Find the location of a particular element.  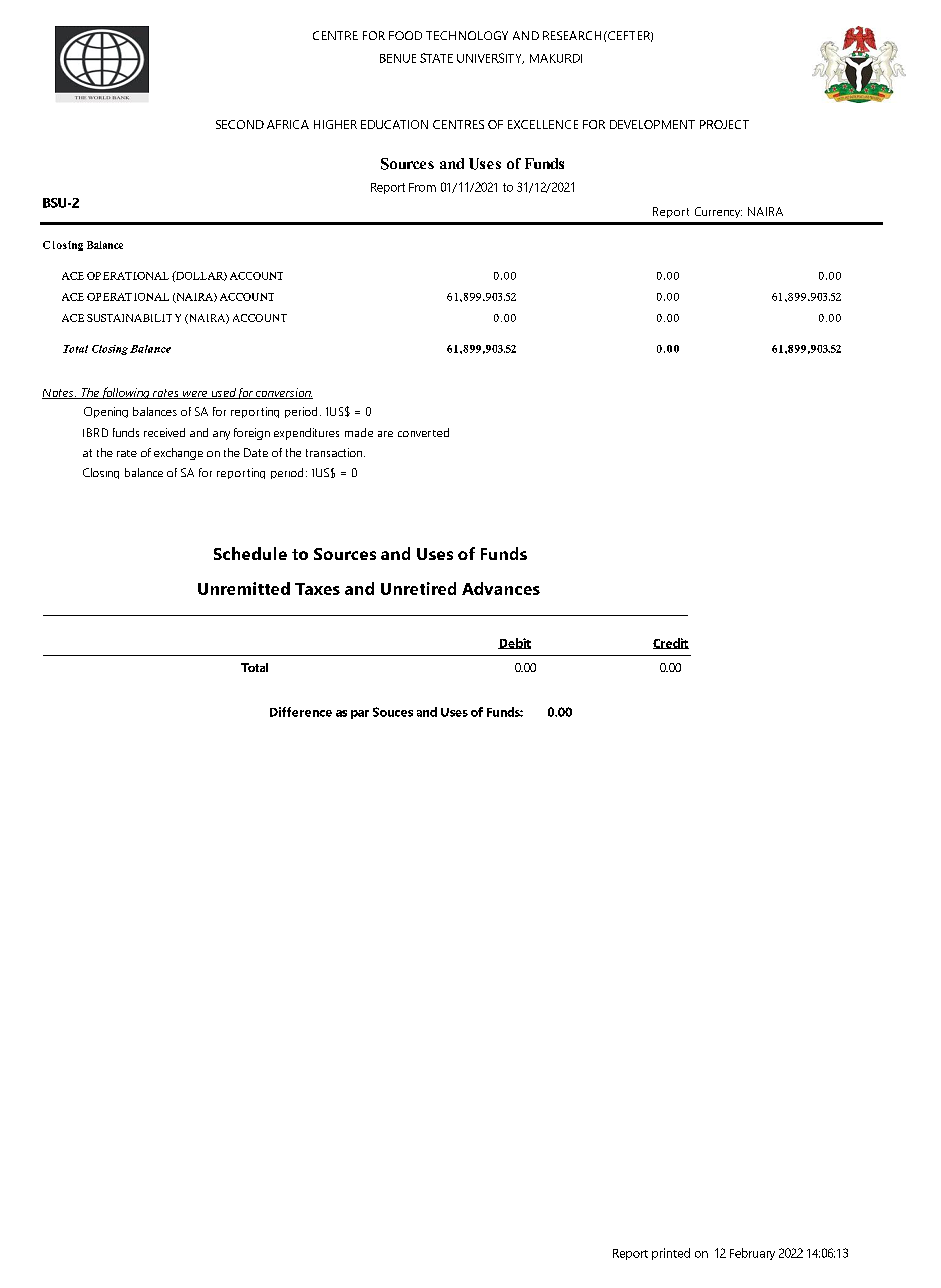

converted is located at coordinates (423, 432).
